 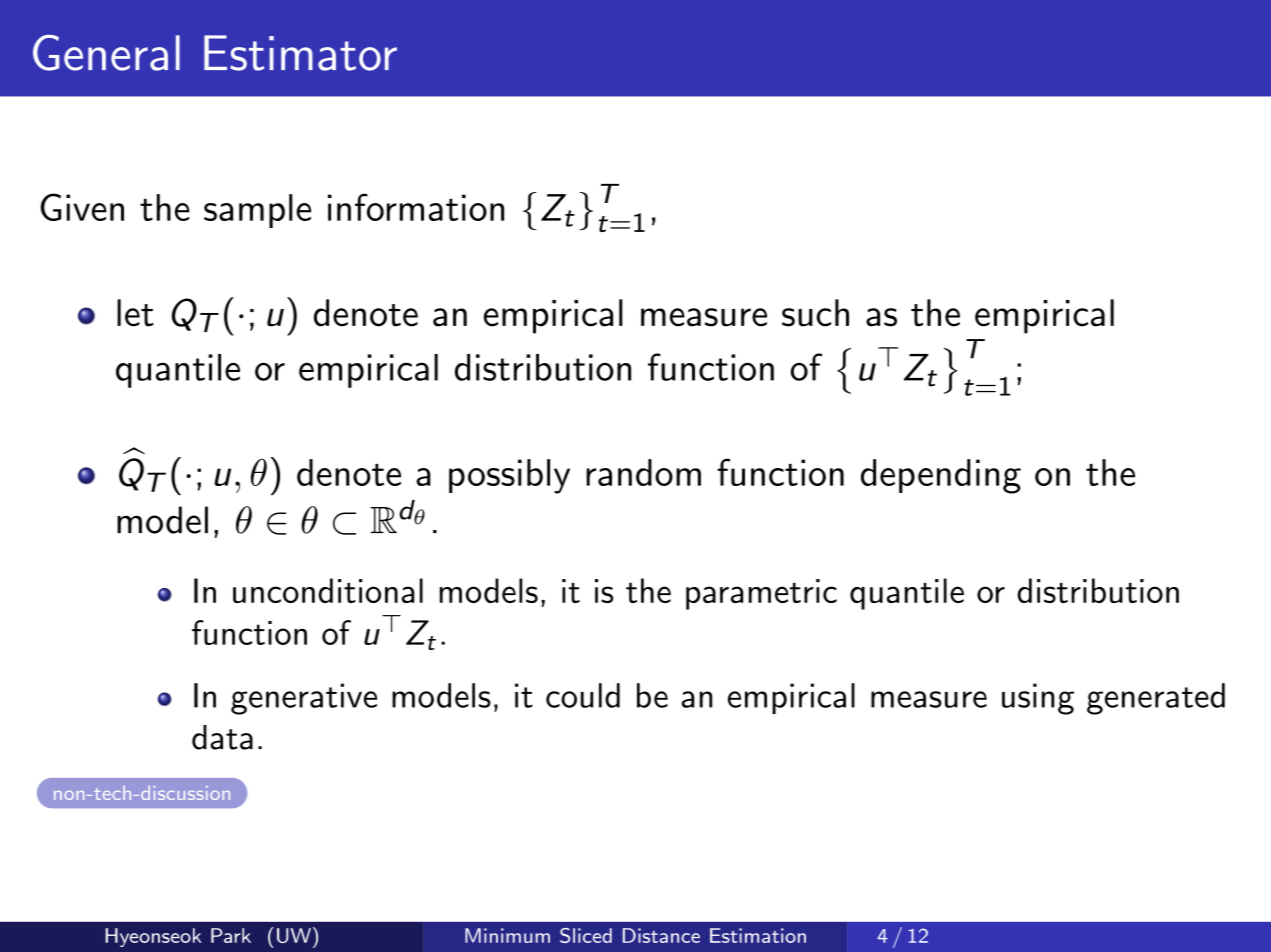 What do you see at coordinates (643, 472) in the page?
I see `random` at bounding box center [643, 472].
